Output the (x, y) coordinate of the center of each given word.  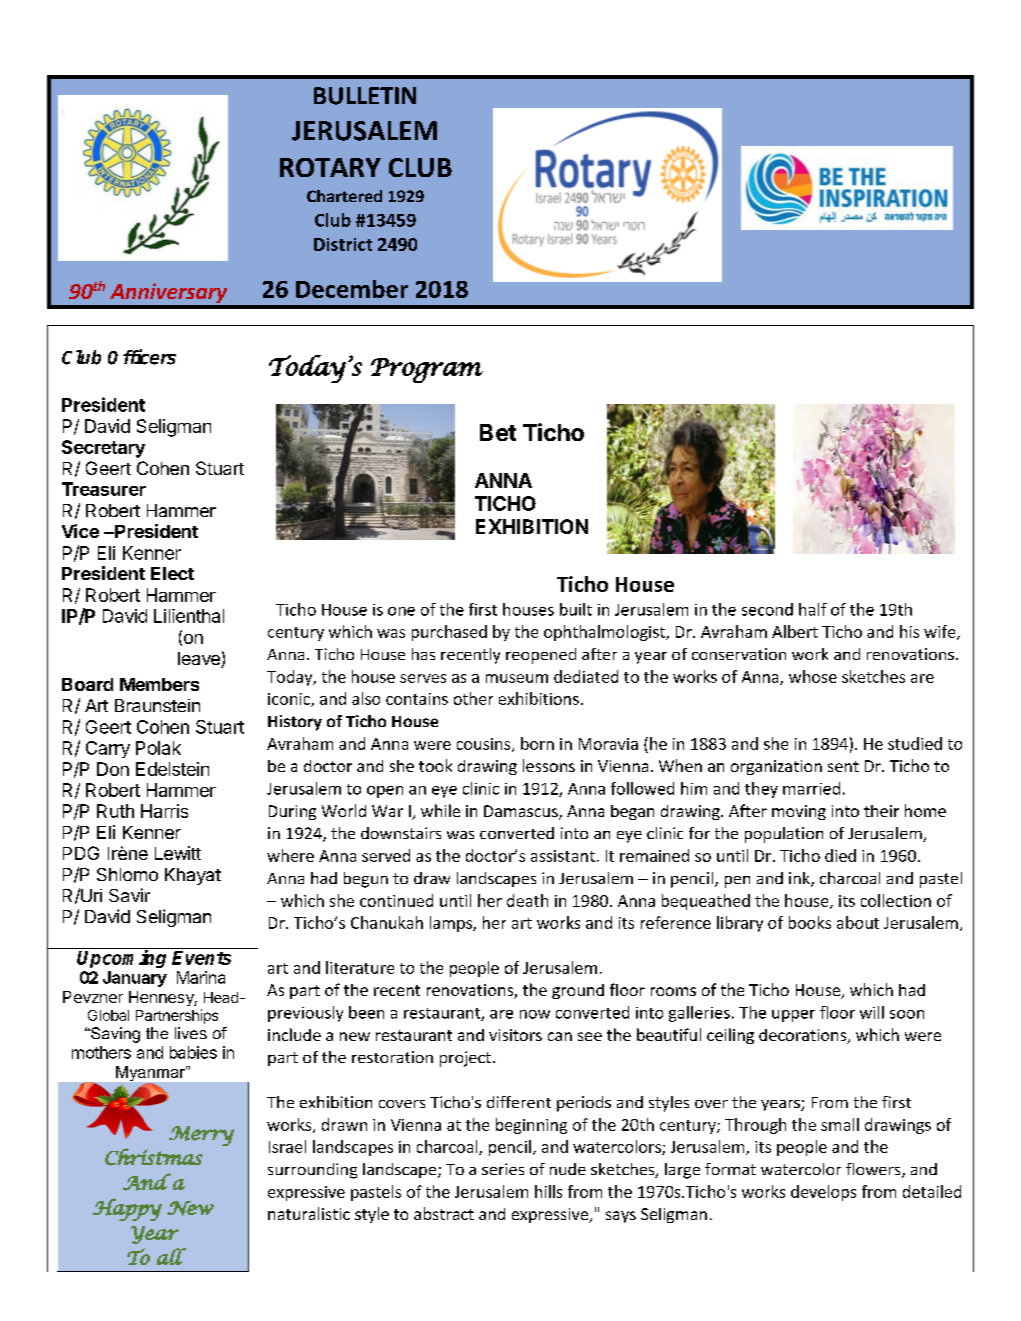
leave (200, 660)
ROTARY (330, 167)
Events (201, 958)
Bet (498, 432)
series (503, 1169)
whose (813, 676)
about (858, 922)
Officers (142, 357)
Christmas (154, 1157)
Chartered (344, 196)
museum (517, 678)
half (813, 609)
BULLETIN (365, 96)
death (527, 900)
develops (823, 1193)
